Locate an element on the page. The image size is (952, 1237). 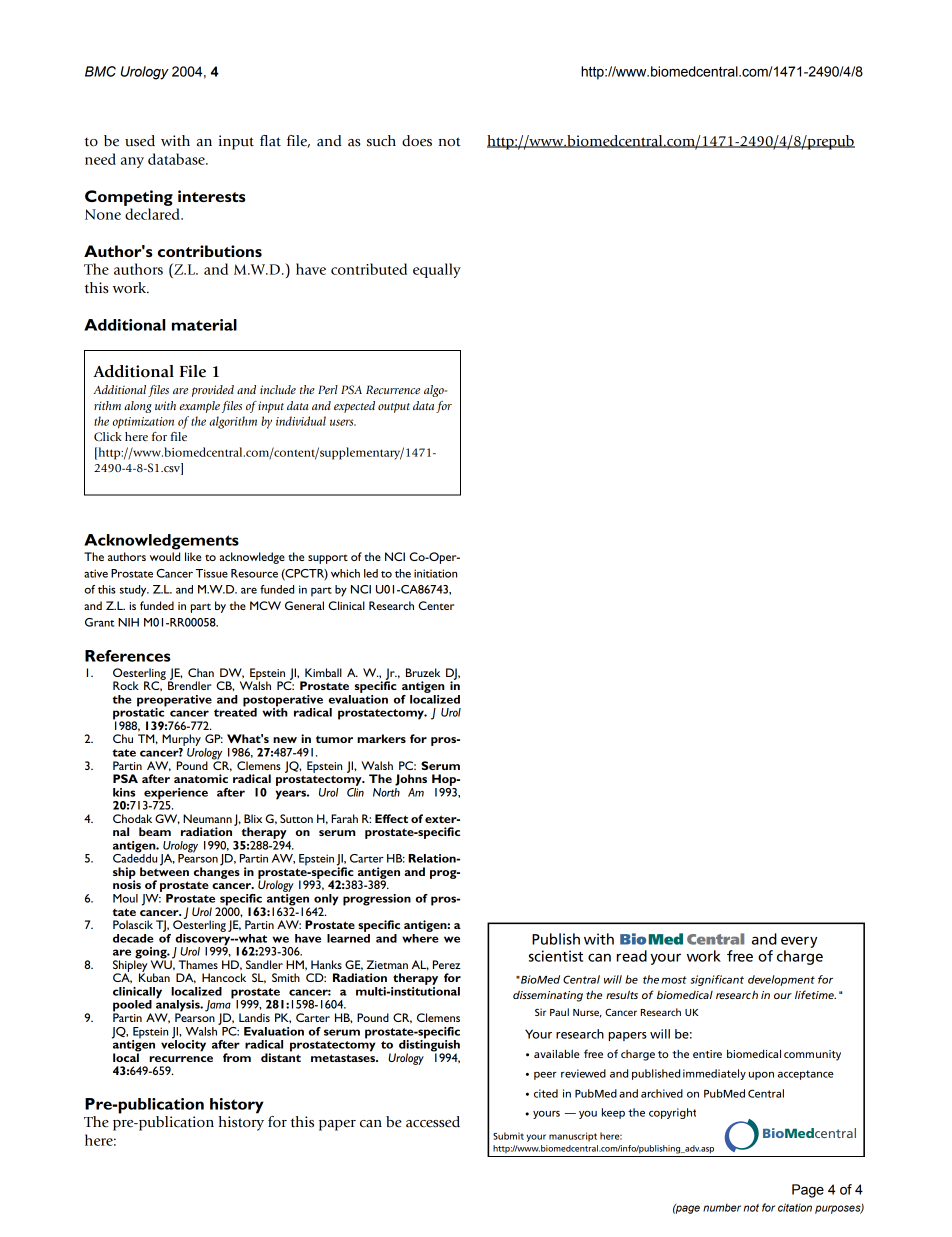
from is located at coordinates (237, 1057).
